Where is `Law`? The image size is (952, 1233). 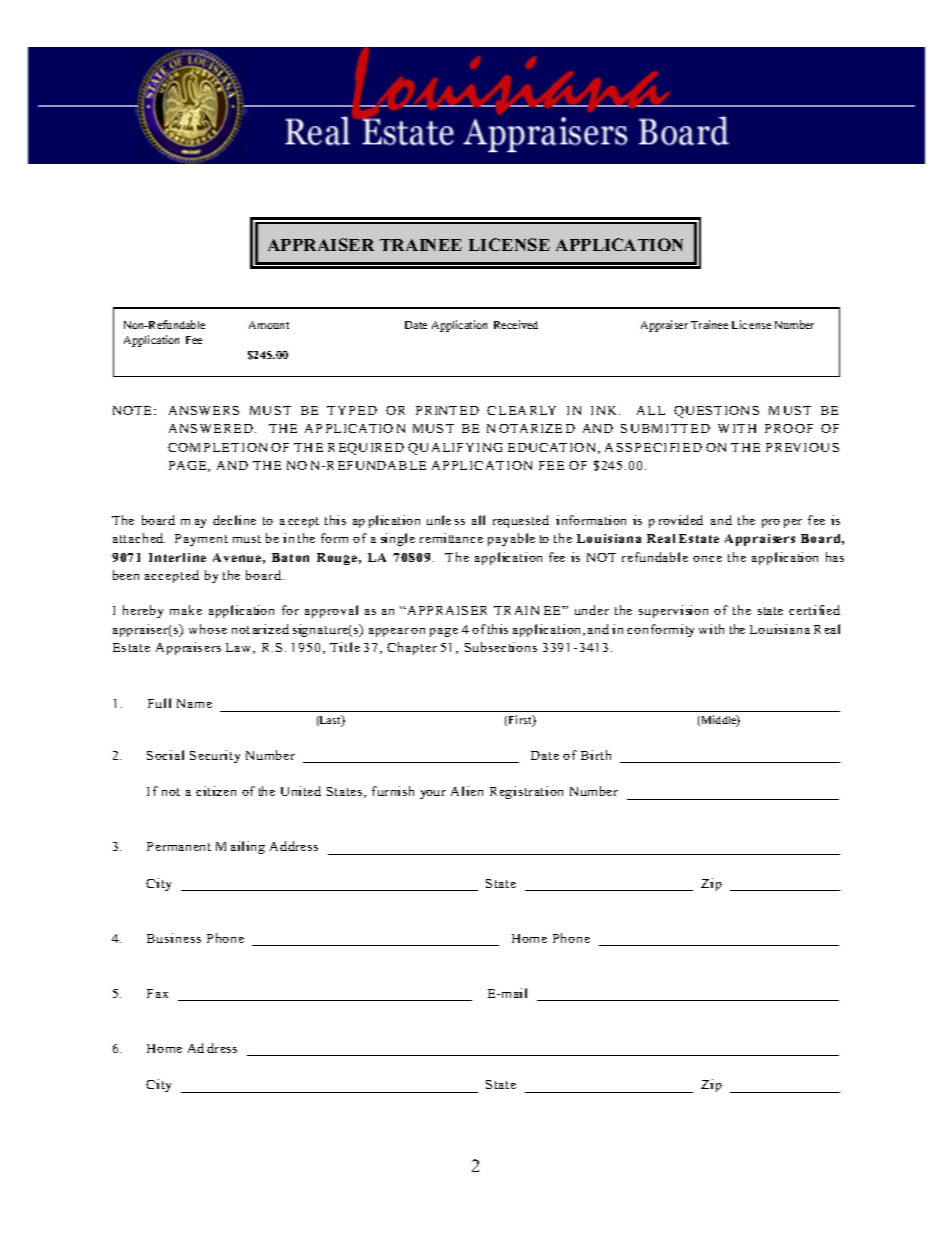
Law is located at coordinates (240, 648).
